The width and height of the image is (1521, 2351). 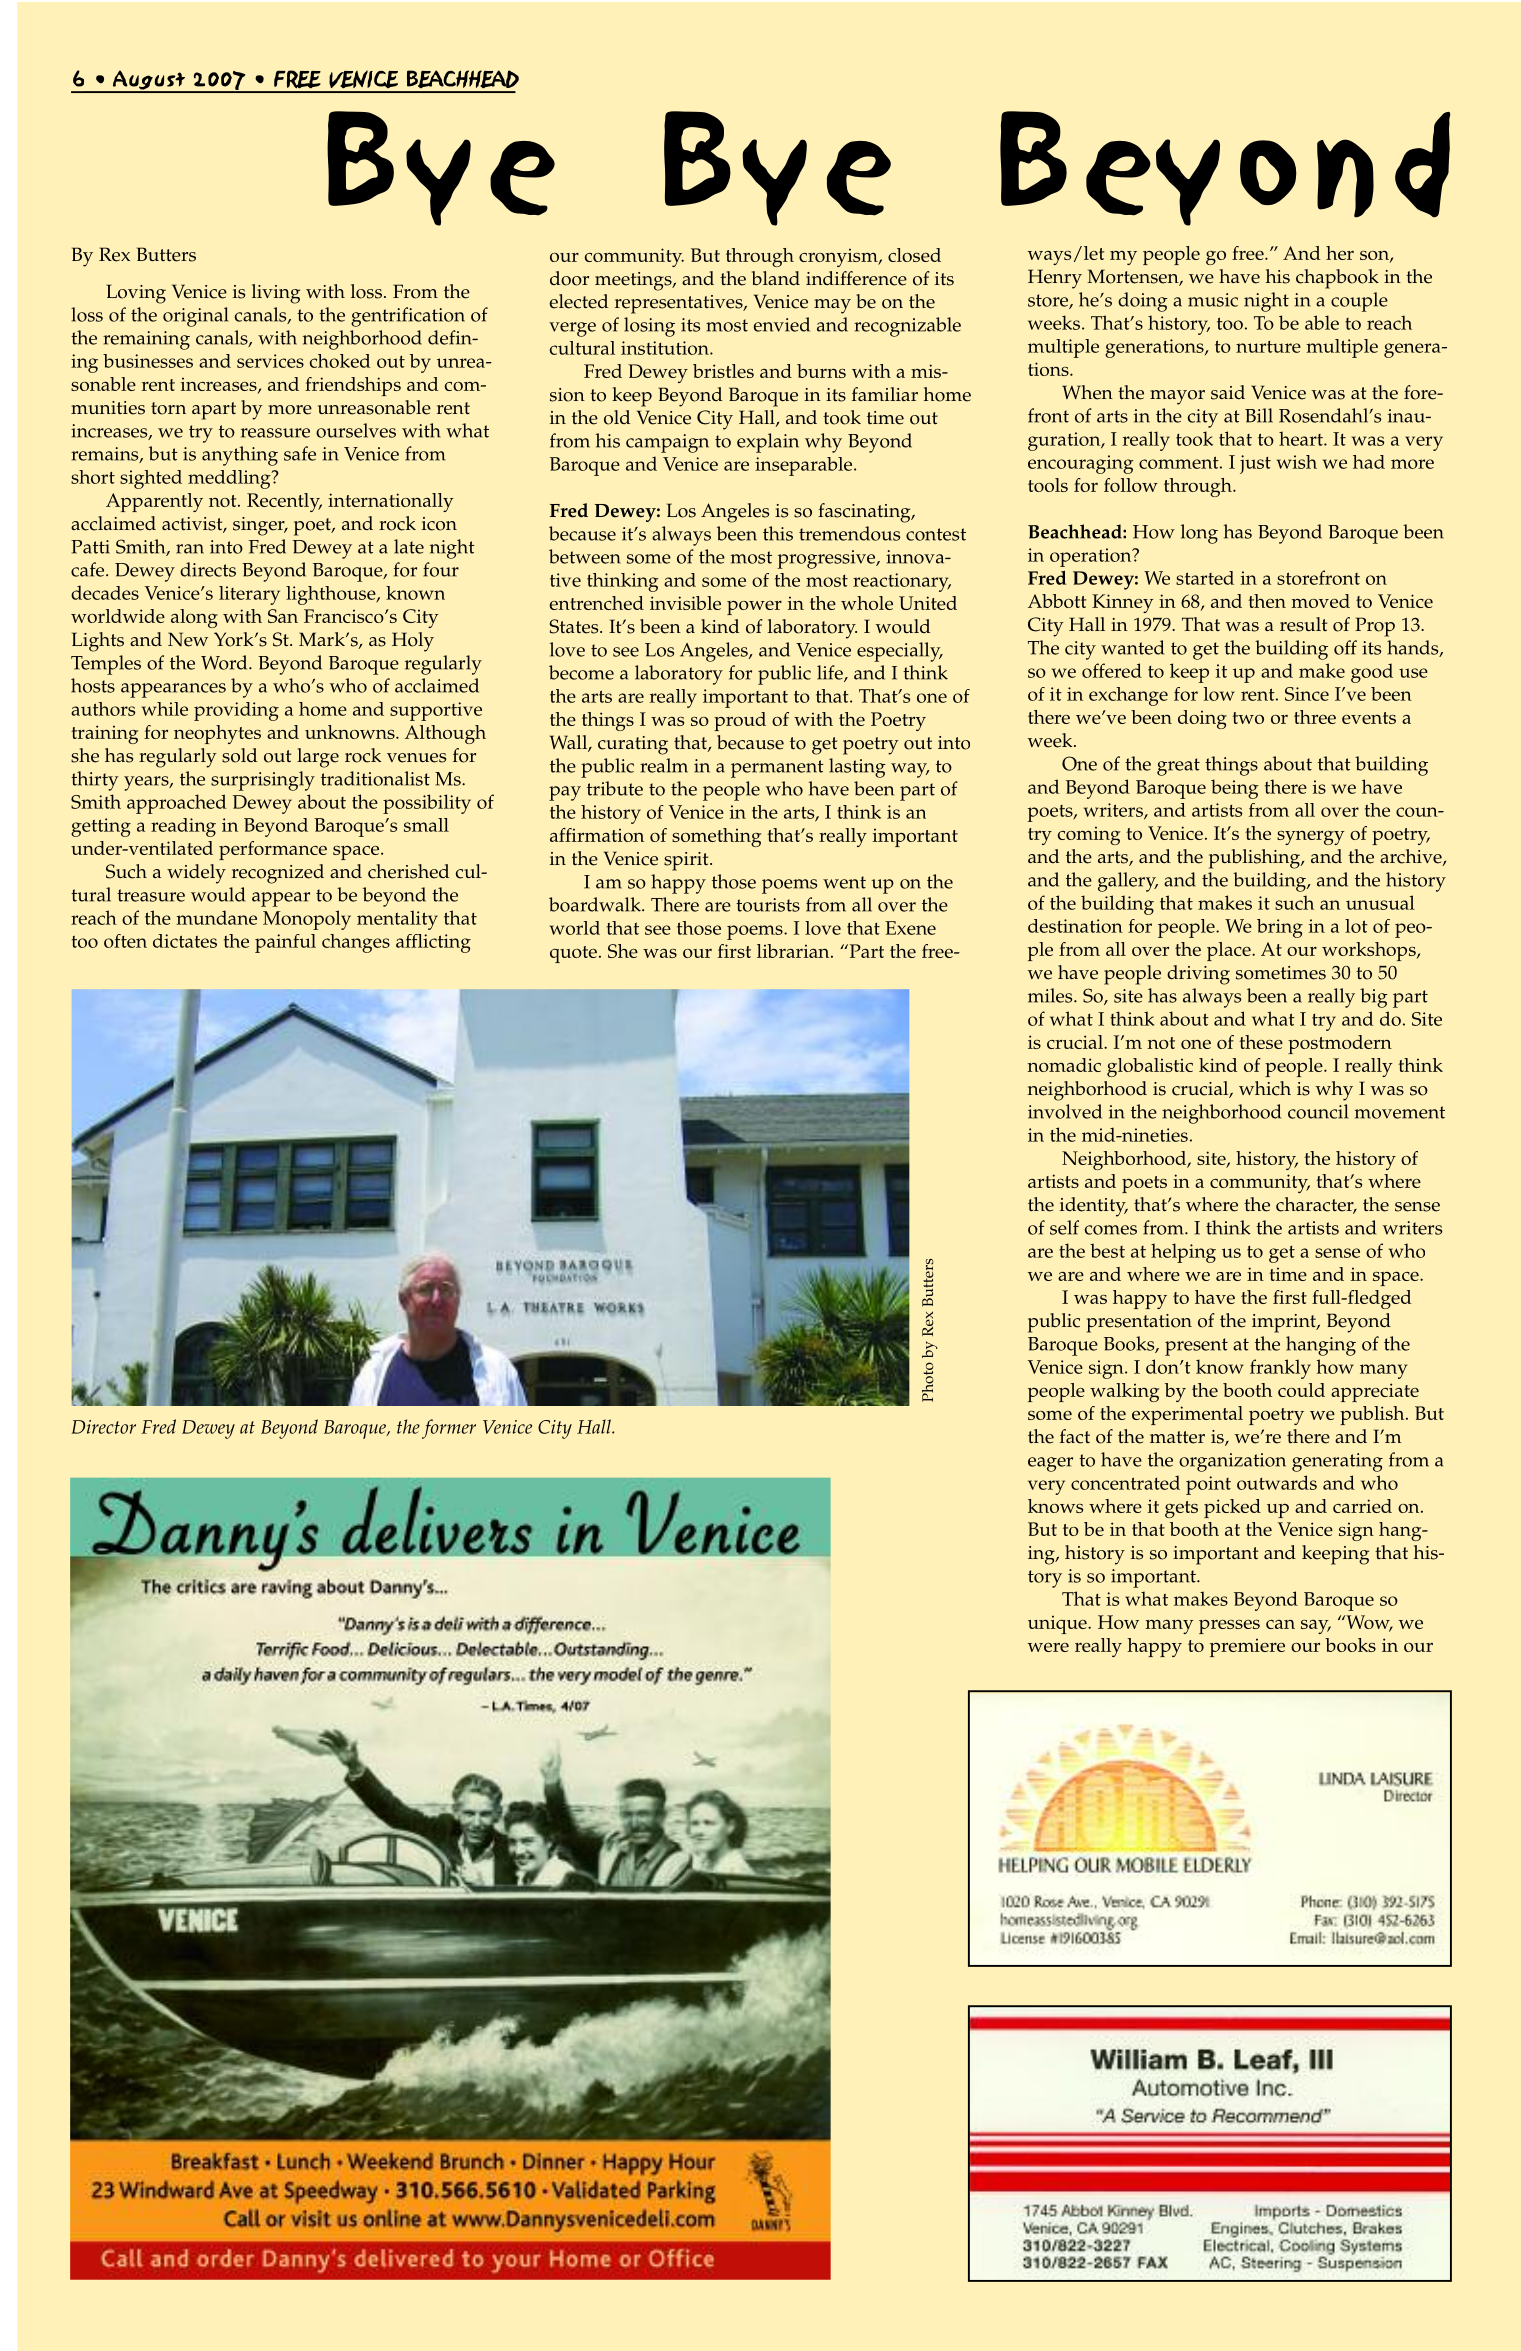 What do you see at coordinates (839, 257) in the image?
I see `cronyism` at bounding box center [839, 257].
